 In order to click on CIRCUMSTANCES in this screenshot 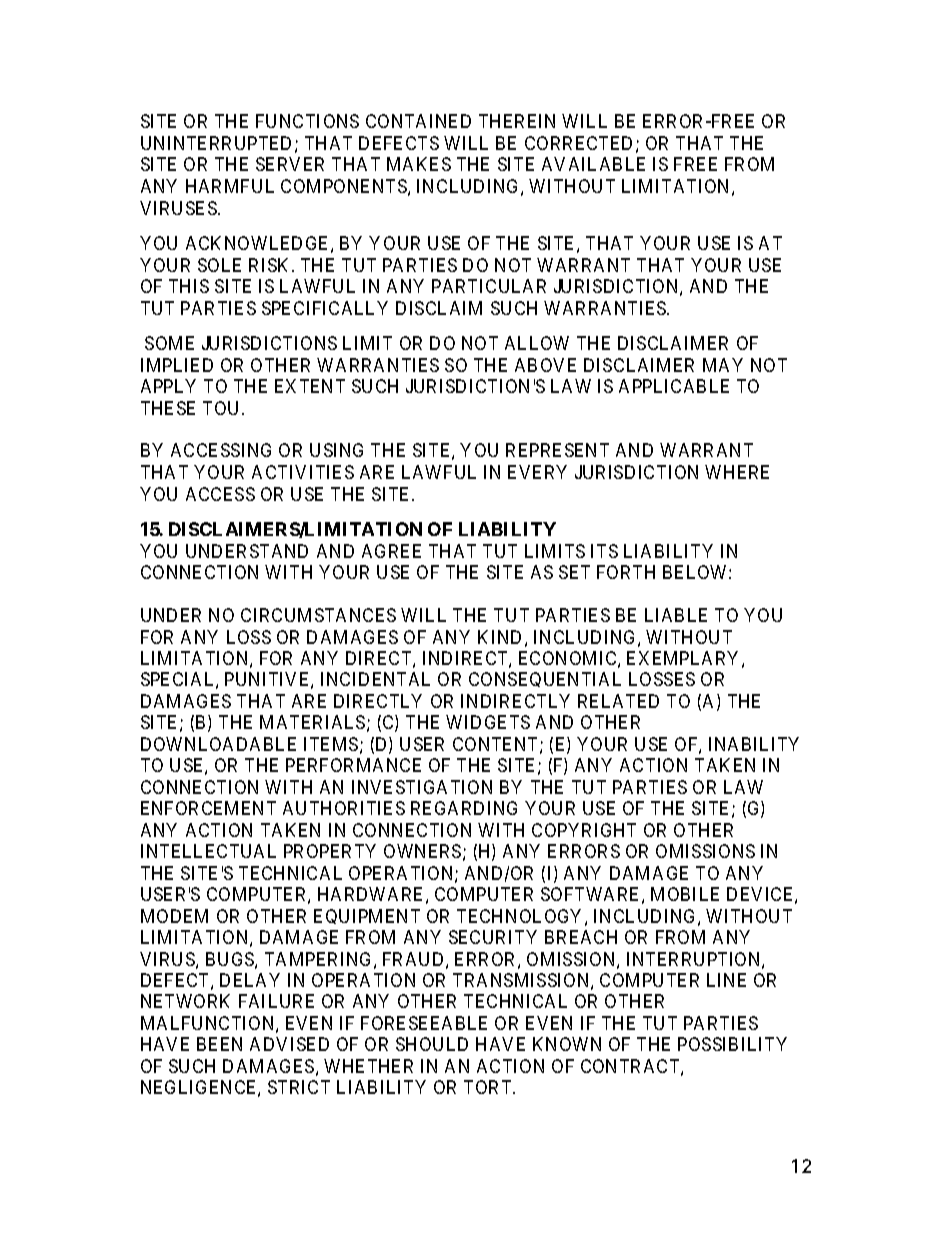, I will do `click(318, 615)`.
